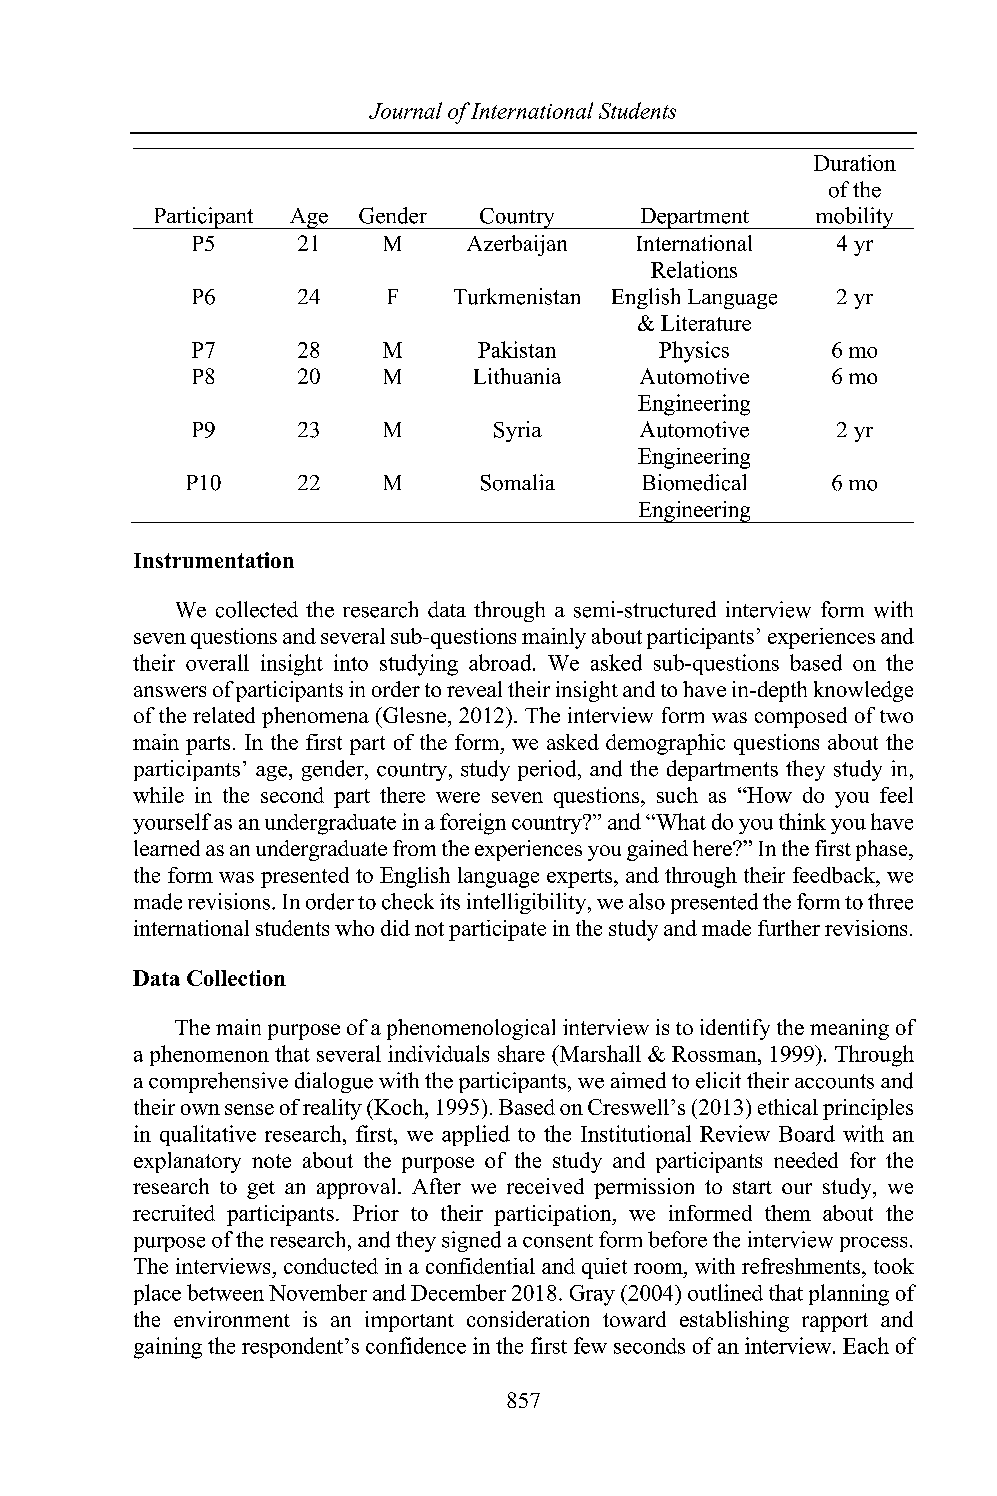  What do you see at coordinates (521, 1053) in the image?
I see `share` at bounding box center [521, 1053].
